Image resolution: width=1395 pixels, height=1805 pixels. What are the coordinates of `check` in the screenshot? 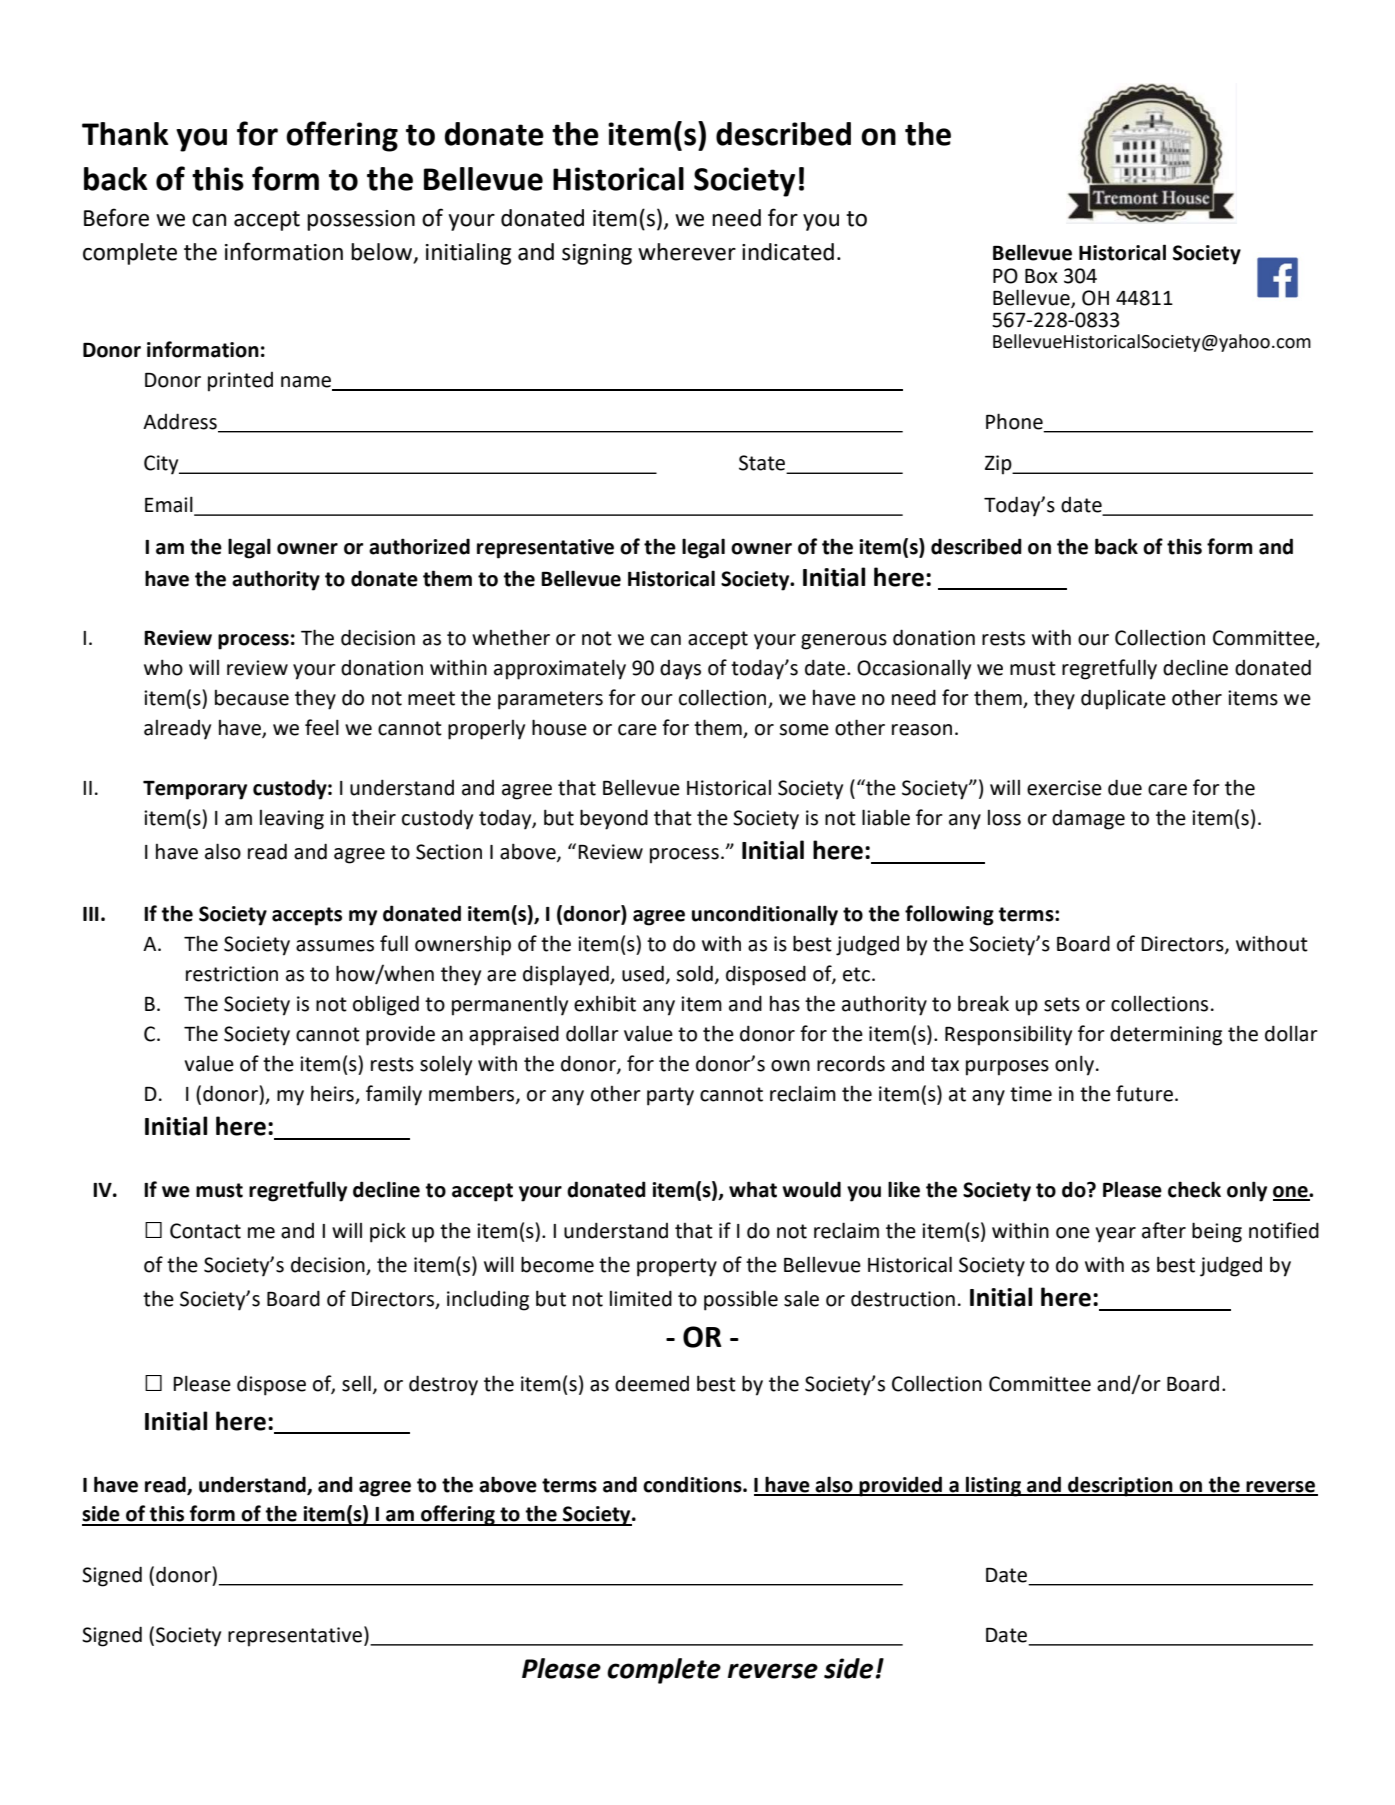 It's located at (1194, 1189).
